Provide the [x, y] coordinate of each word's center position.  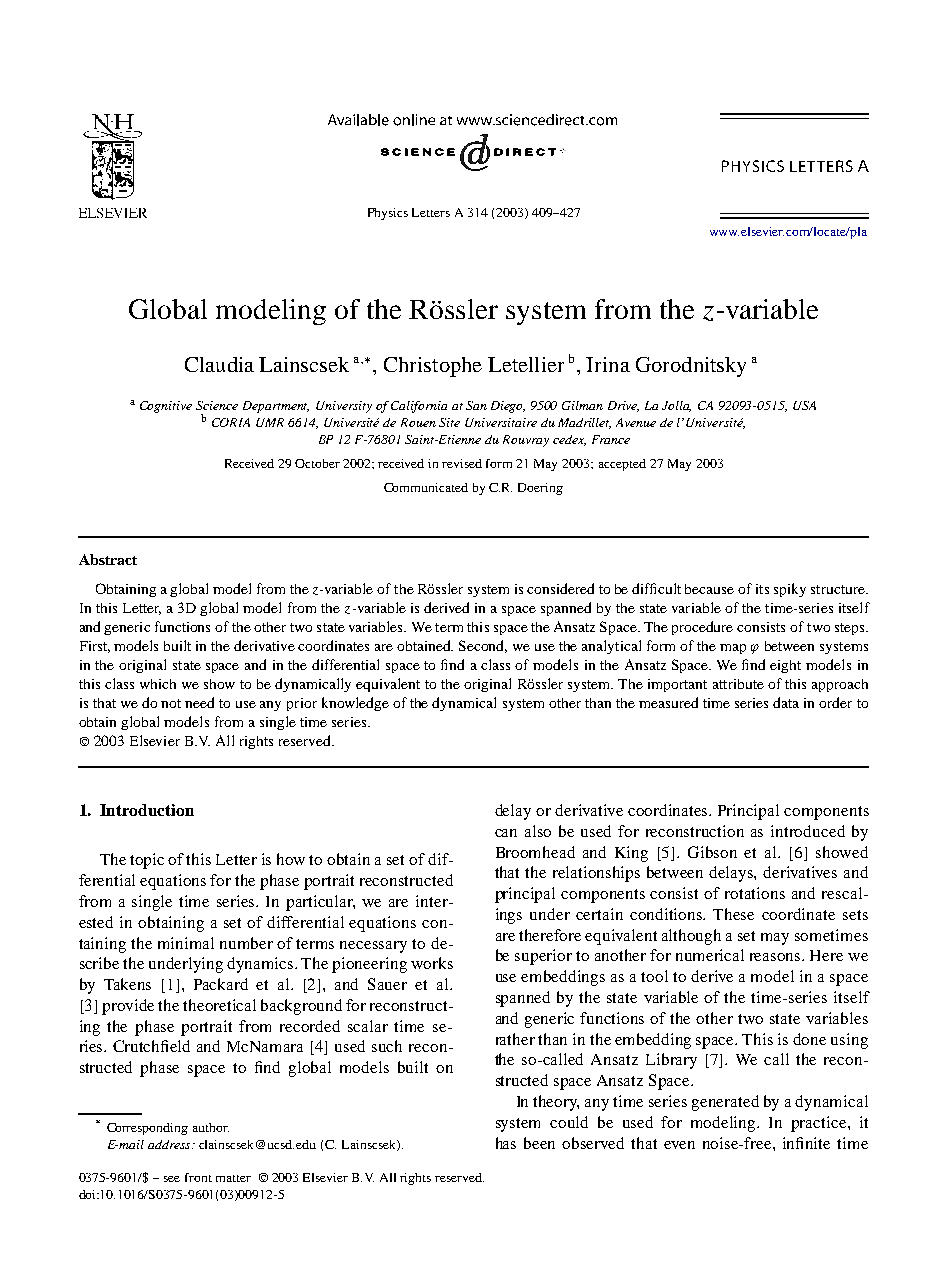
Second [483, 646]
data [786, 702]
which [158, 684]
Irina [608, 364]
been [539, 1143]
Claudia [219, 364]
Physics [388, 214]
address [170, 1144]
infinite [806, 1143]
